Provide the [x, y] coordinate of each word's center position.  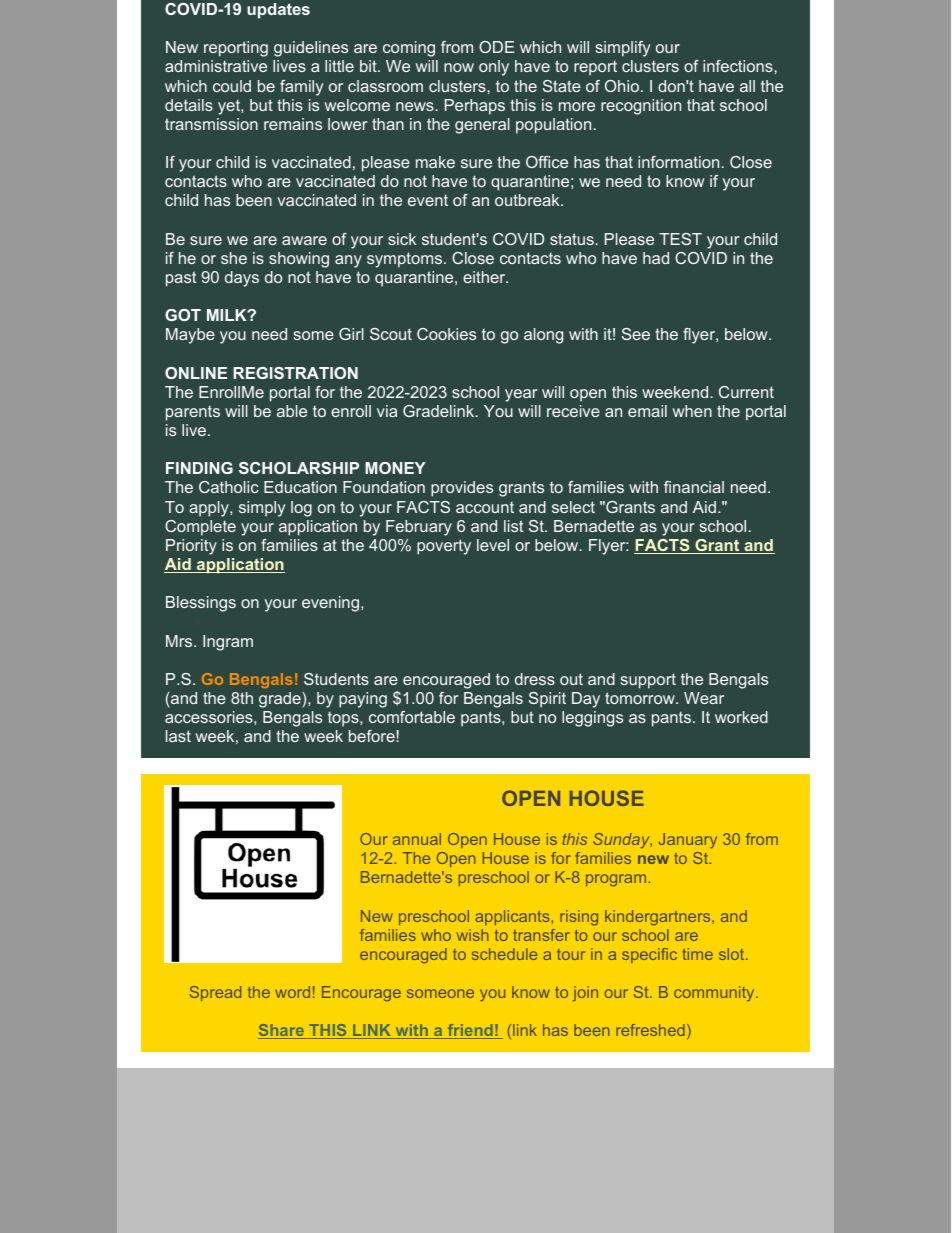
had [656, 258]
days [242, 279]
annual [417, 839]
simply [262, 509]
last [178, 736]
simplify [622, 49]
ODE [497, 47]
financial [694, 487]
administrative [216, 66]
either [485, 277]
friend [470, 1031]
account [485, 507]
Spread [215, 993]
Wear [704, 698]
